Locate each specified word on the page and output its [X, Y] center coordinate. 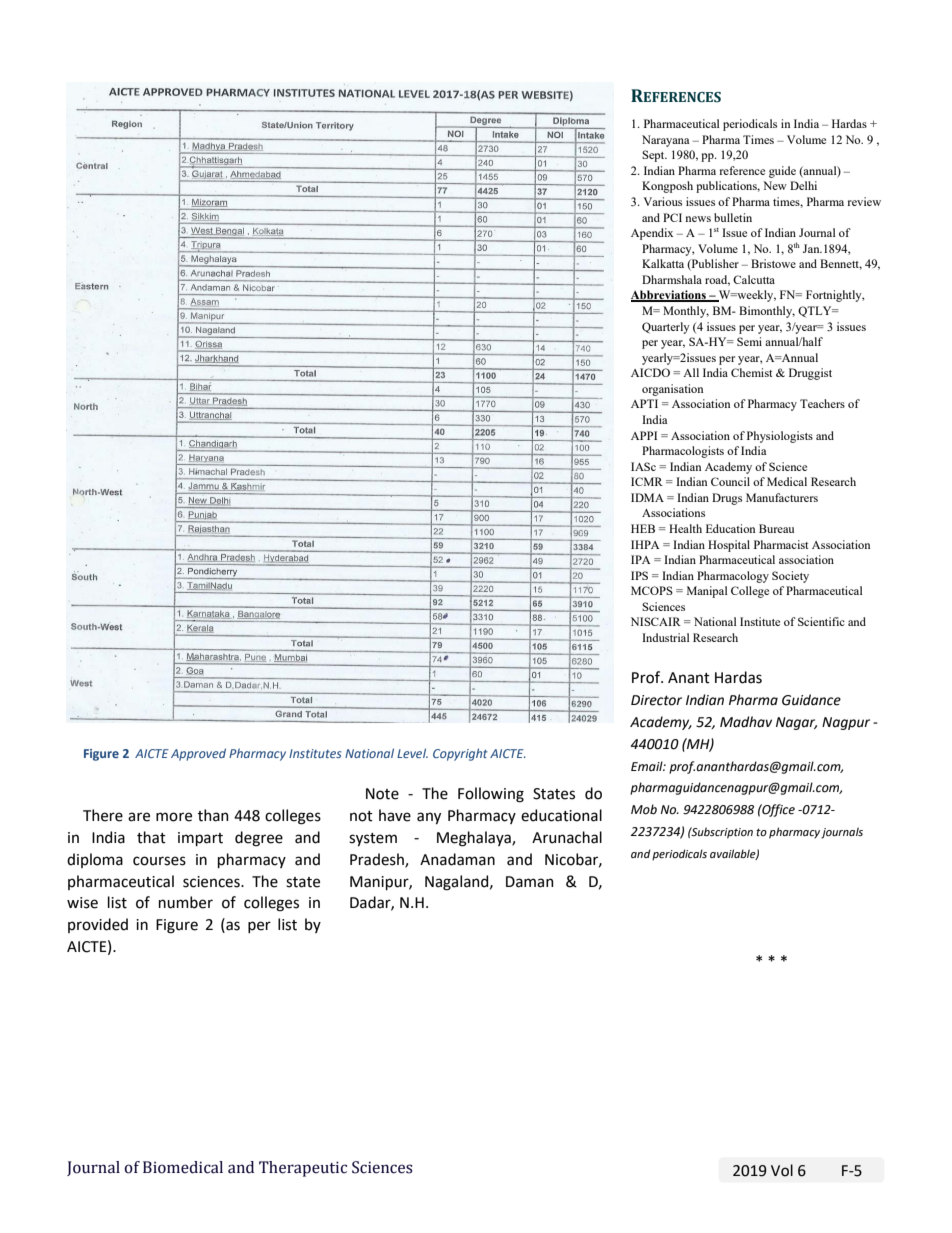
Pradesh [378, 860]
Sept [654, 156]
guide [782, 172]
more [174, 817]
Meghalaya [475, 839]
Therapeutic [303, 1169]
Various [663, 201]
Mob [644, 809]
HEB [643, 528]
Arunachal [567, 837]
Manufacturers [782, 497]
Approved [198, 754]
